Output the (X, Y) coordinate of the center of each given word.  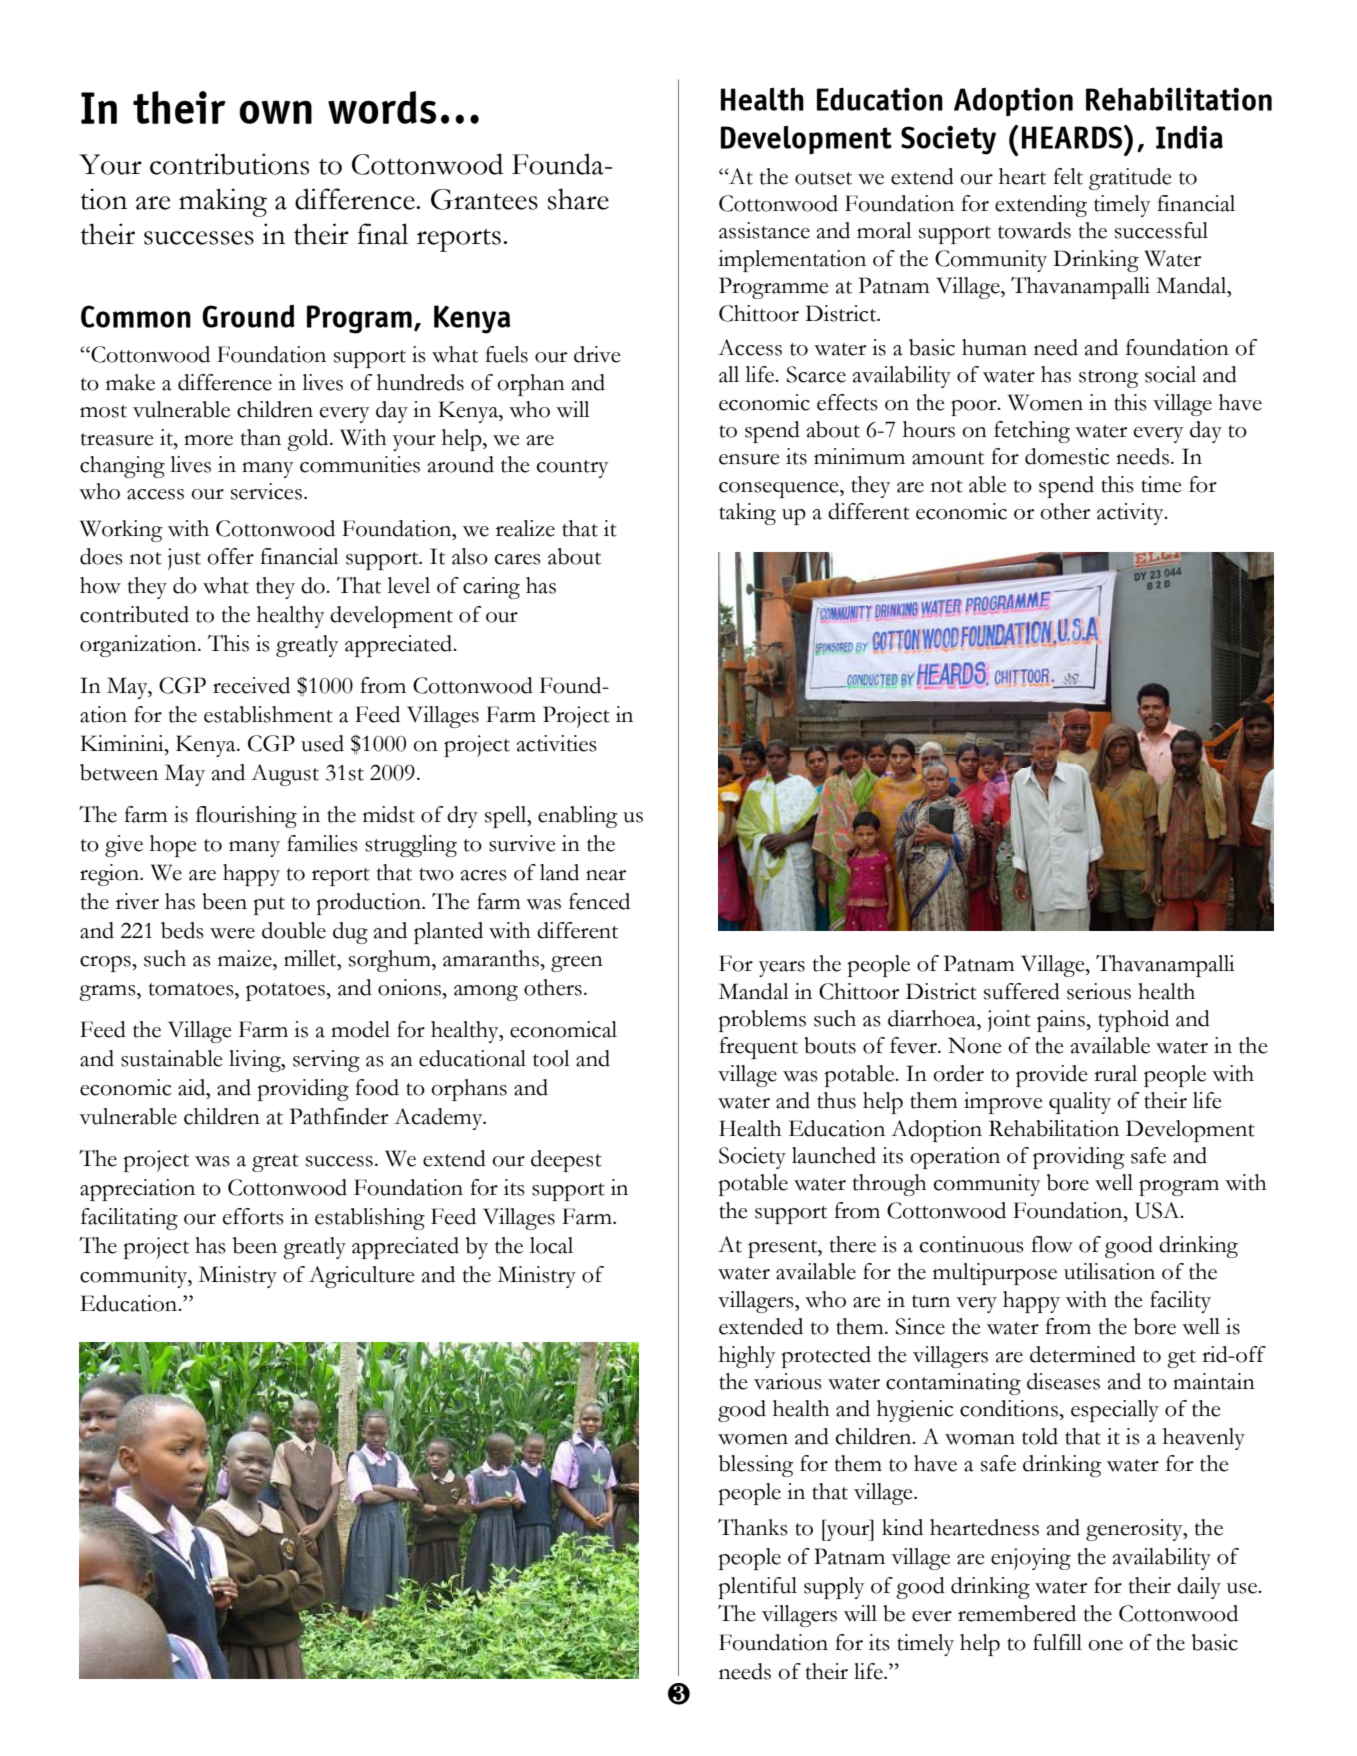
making (223, 202)
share (578, 199)
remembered (1017, 1613)
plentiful (757, 1588)
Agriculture (361, 1277)
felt (1068, 176)
